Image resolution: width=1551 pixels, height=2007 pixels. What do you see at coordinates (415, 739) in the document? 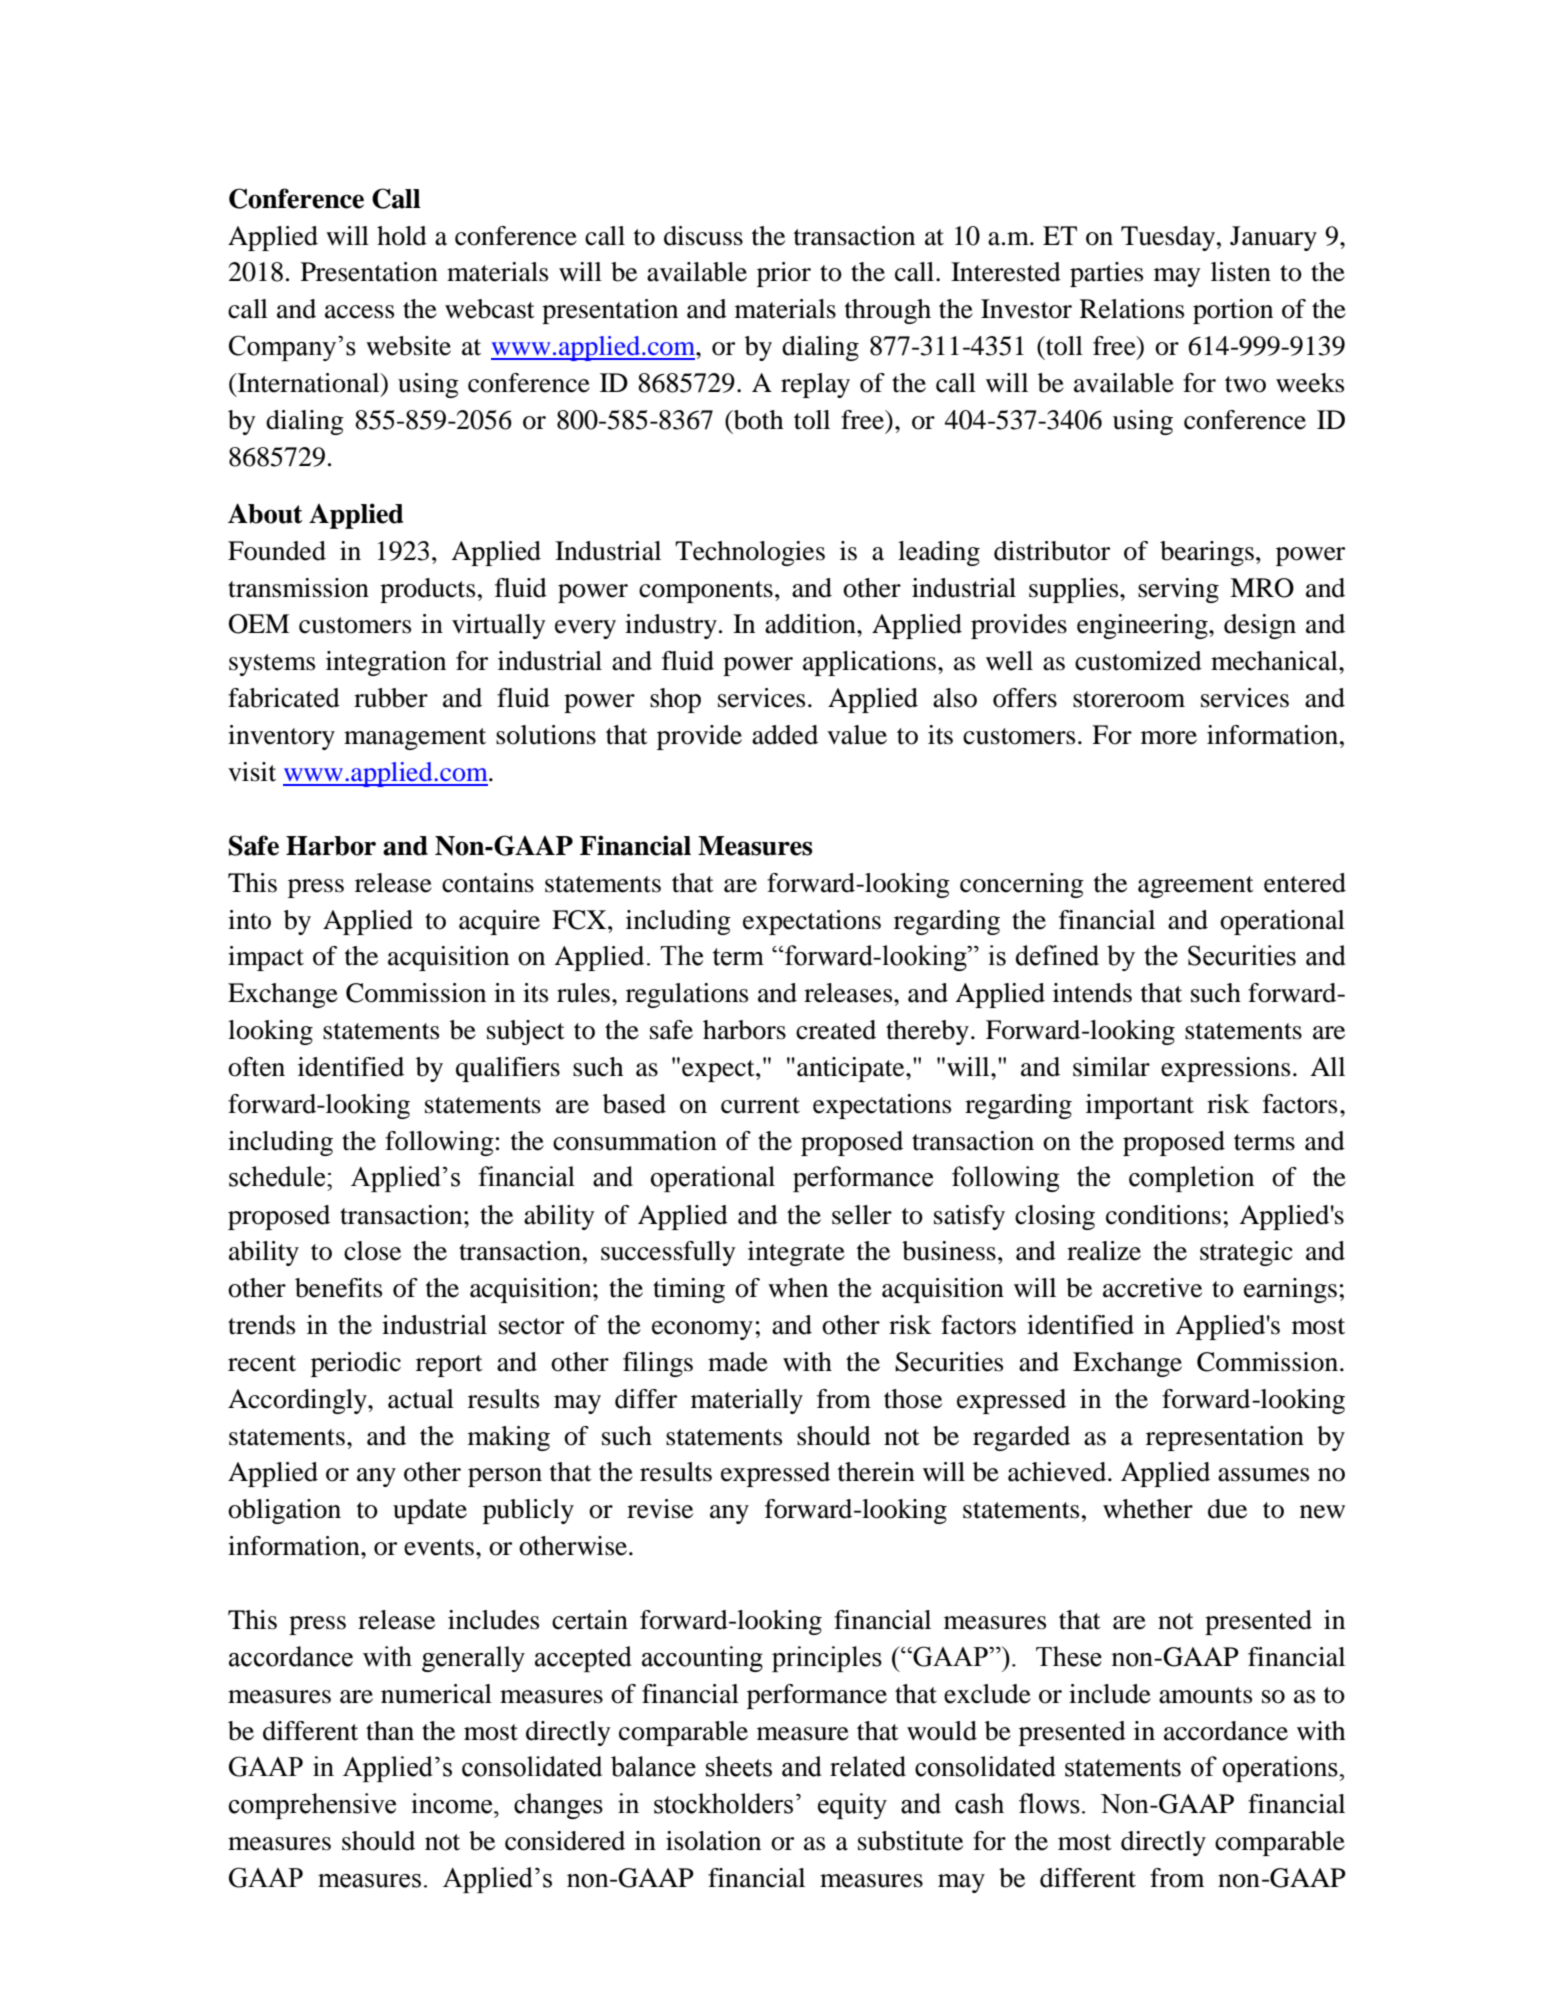
I see `management` at bounding box center [415, 739].
